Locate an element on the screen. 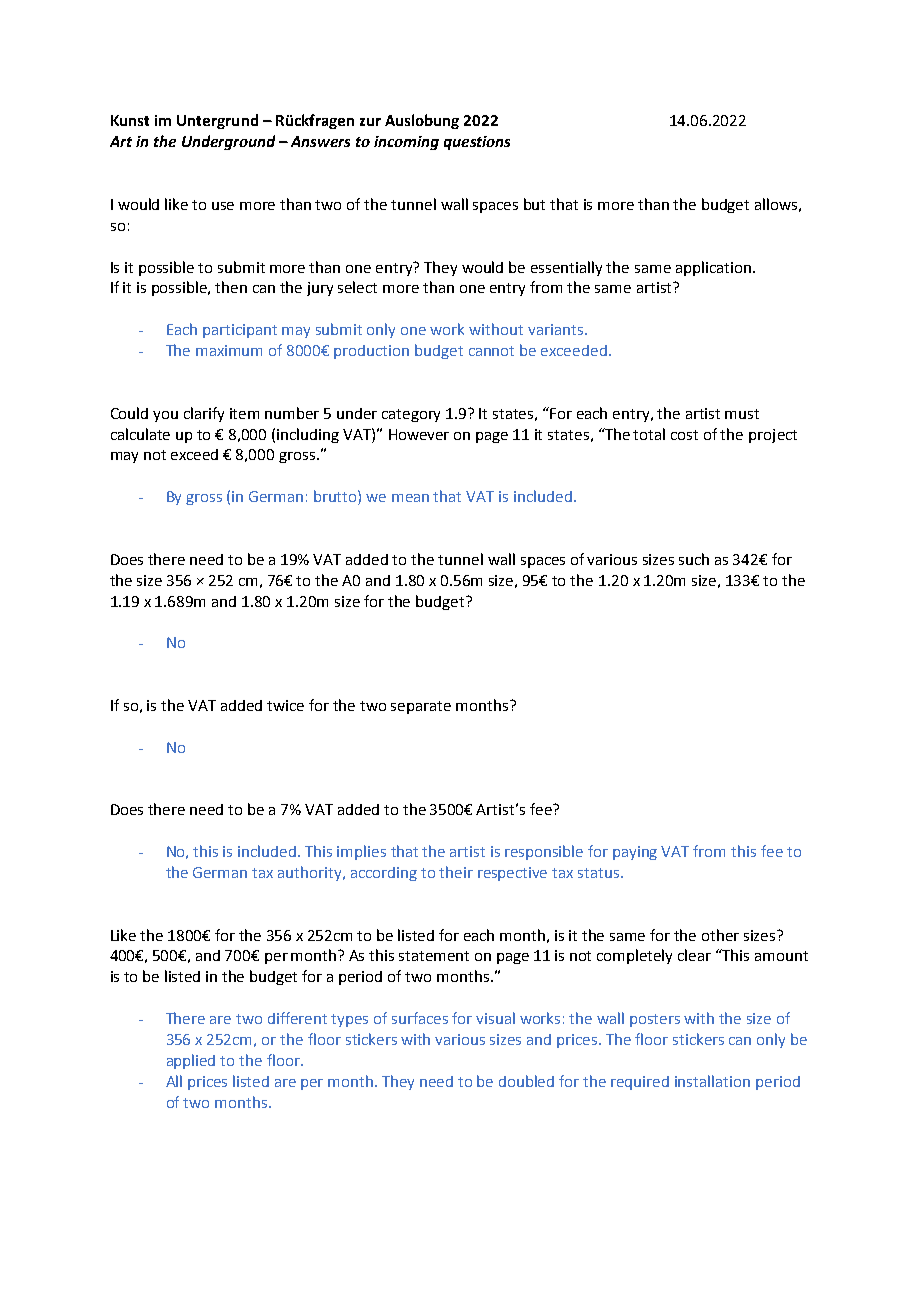 The image size is (924, 1309). paying is located at coordinates (635, 853).
